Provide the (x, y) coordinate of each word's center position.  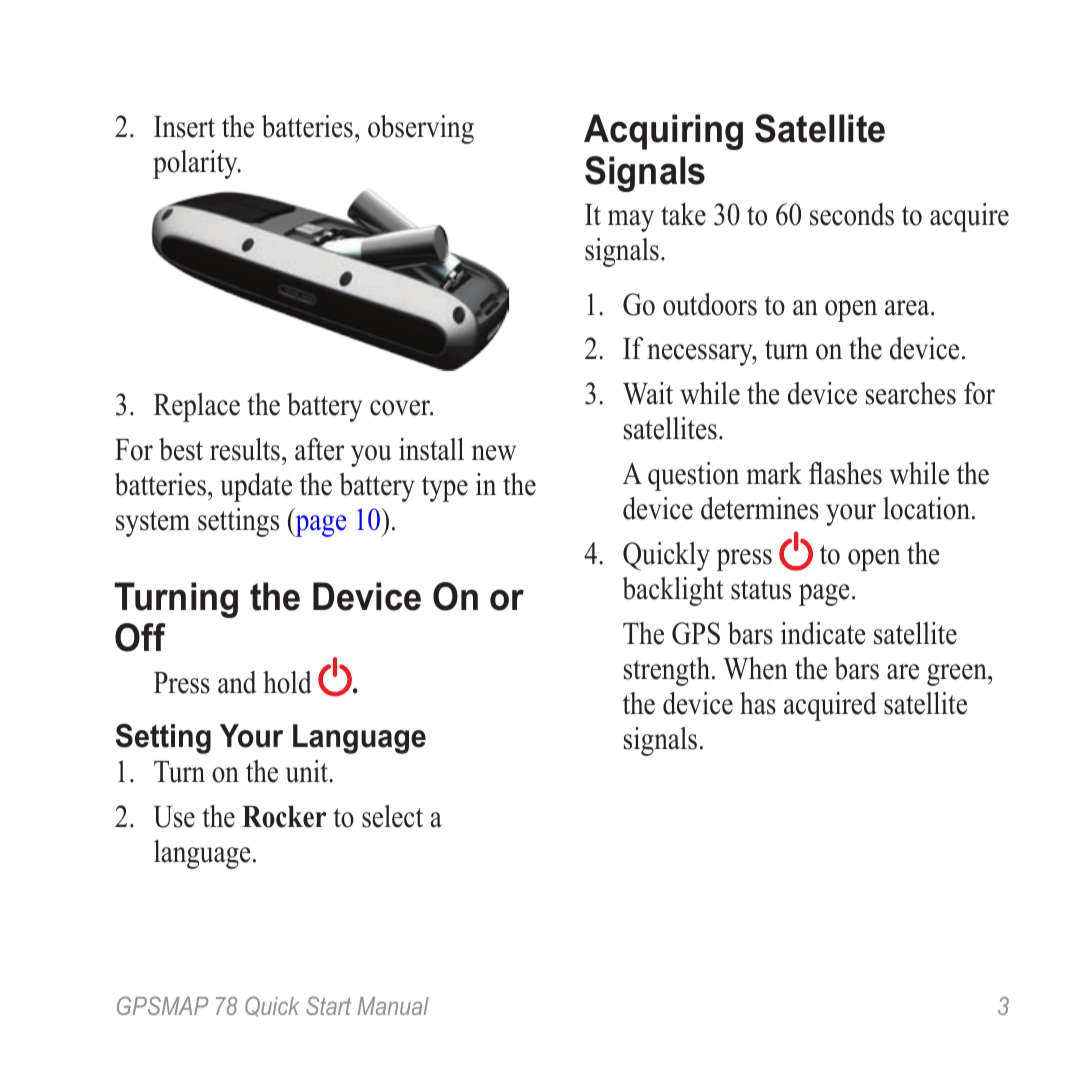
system (153, 524)
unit (308, 771)
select (392, 816)
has (758, 703)
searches (911, 393)
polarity (196, 164)
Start (328, 1005)
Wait (648, 393)
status (761, 590)
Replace (197, 407)
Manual (393, 1006)
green (958, 675)
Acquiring (663, 132)
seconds (852, 214)
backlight (673, 591)
